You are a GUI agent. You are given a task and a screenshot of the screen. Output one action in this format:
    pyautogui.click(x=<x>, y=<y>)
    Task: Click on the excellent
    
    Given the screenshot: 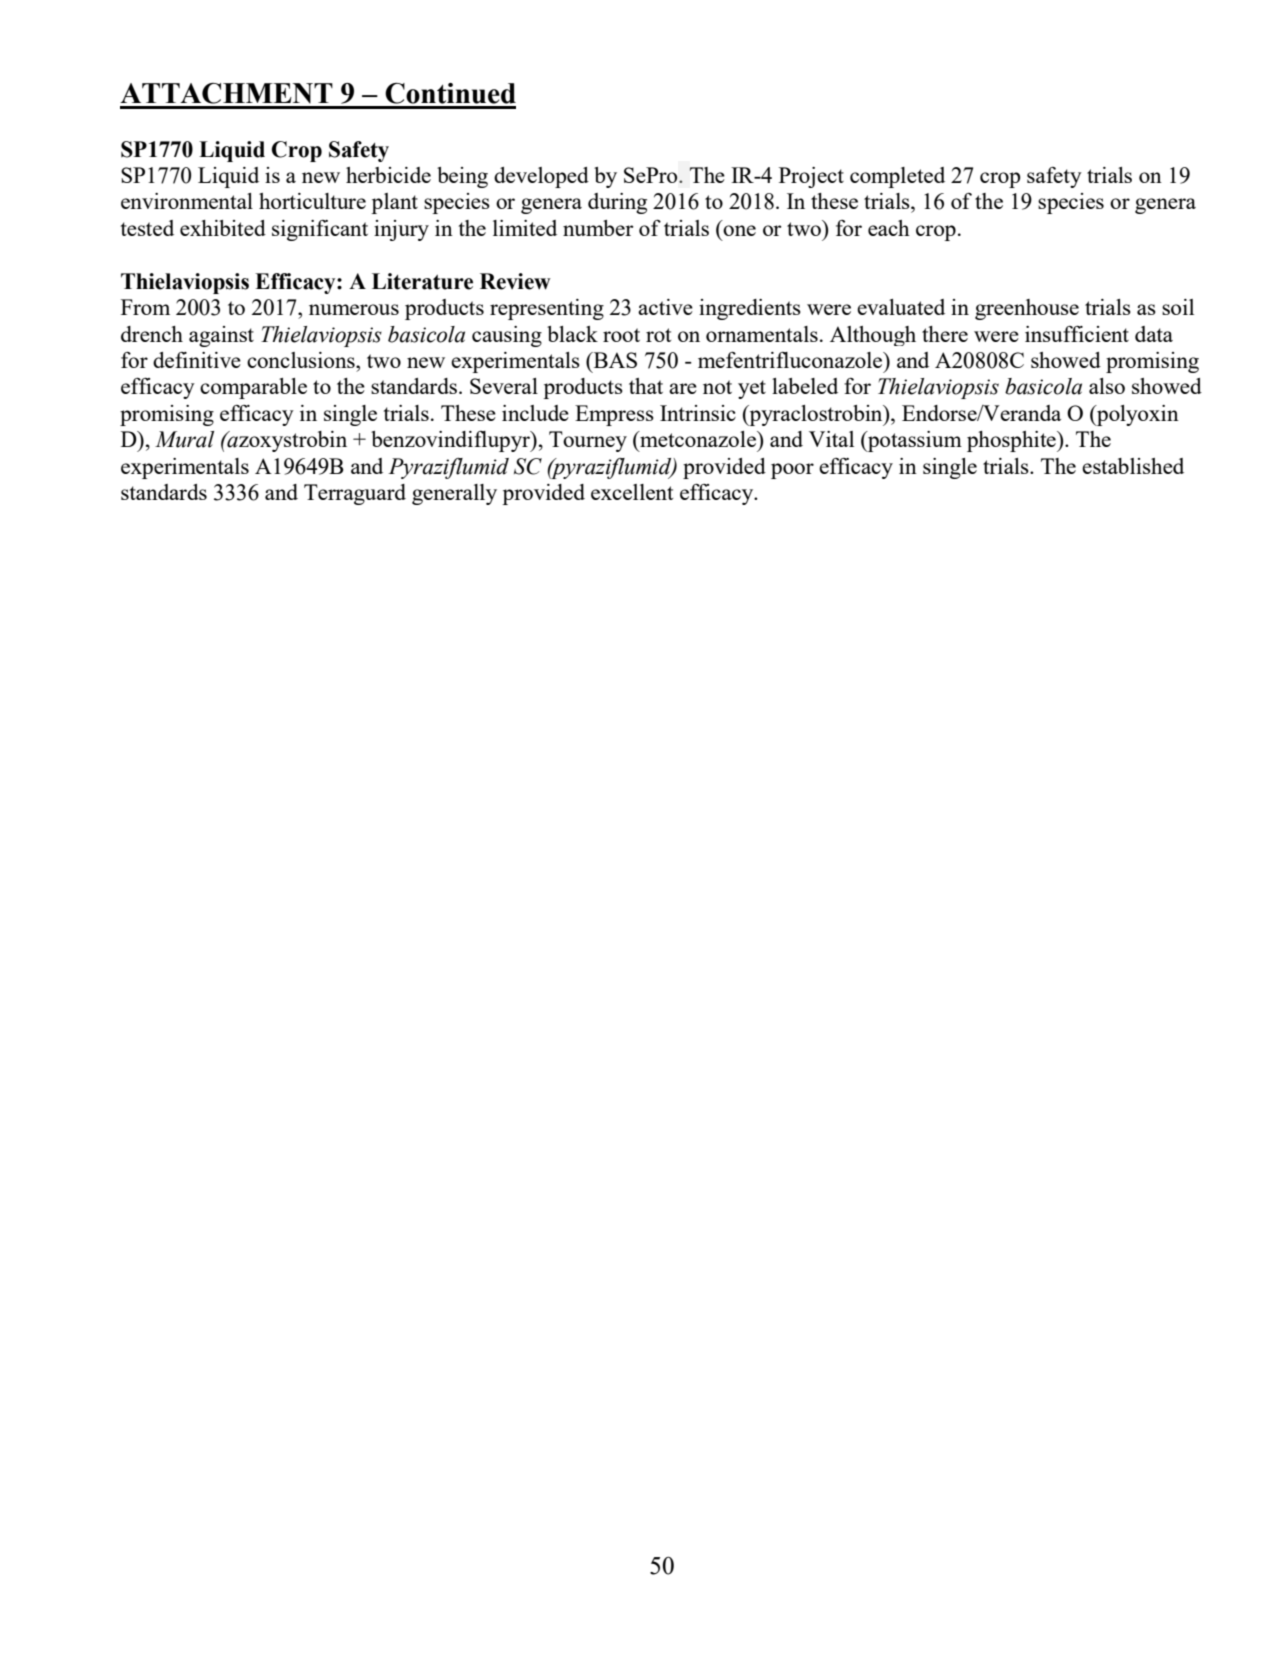 What is the action you would take?
    pyautogui.click(x=632, y=492)
